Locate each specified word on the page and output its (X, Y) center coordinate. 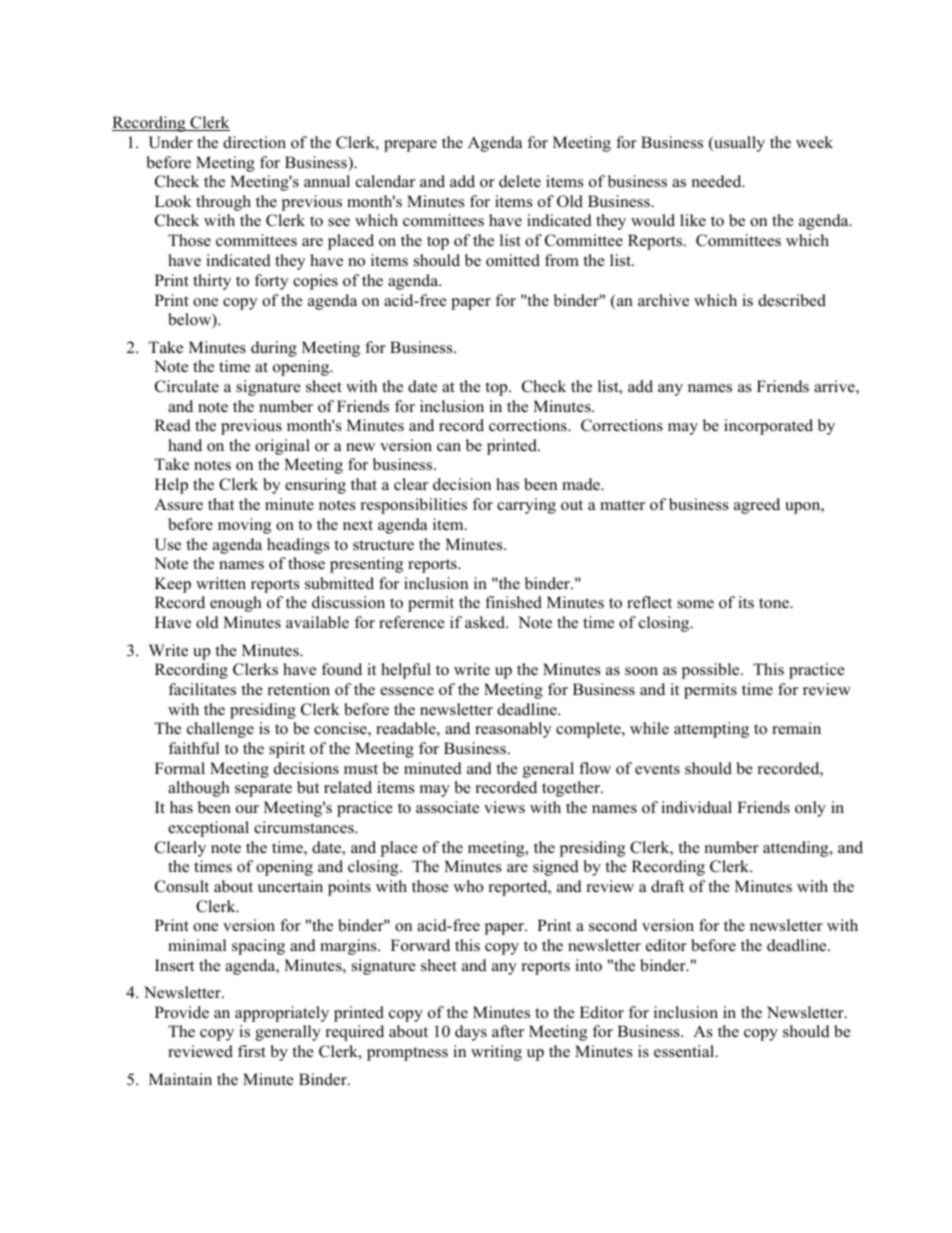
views (504, 807)
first (252, 1051)
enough (236, 604)
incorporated (768, 427)
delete (520, 181)
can (449, 447)
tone (775, 603)
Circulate (187, 386)
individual (696, 807)
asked (486, 622)
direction (254, 142)
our (247, 809)
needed (717, 181)
